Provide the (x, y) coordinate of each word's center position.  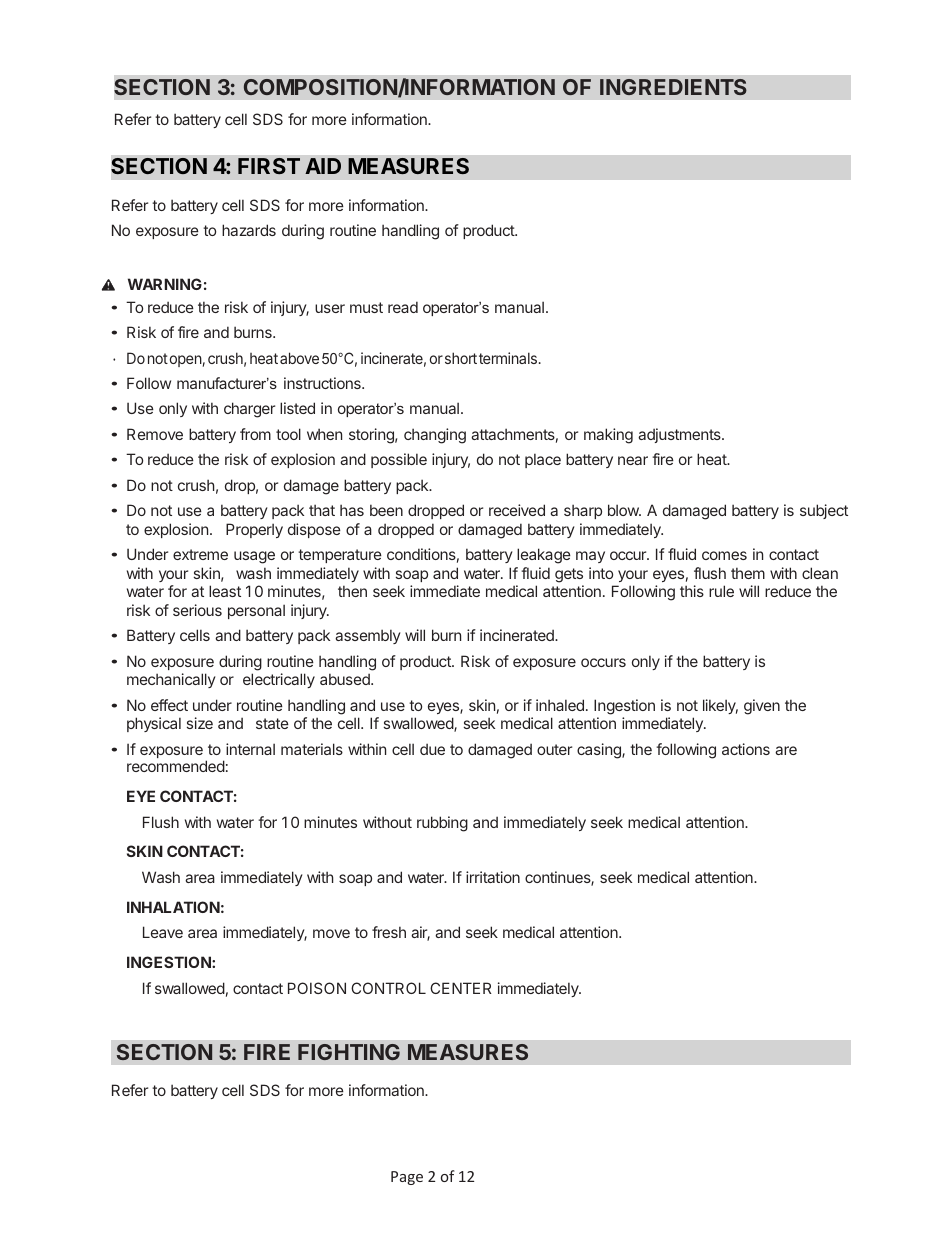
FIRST (269, 166)
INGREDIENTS (673, 87)
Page (407, 1178)
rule (721, 591)
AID (323, 166)
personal (256, 611)
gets (569, 575)
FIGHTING (349, 1052)
